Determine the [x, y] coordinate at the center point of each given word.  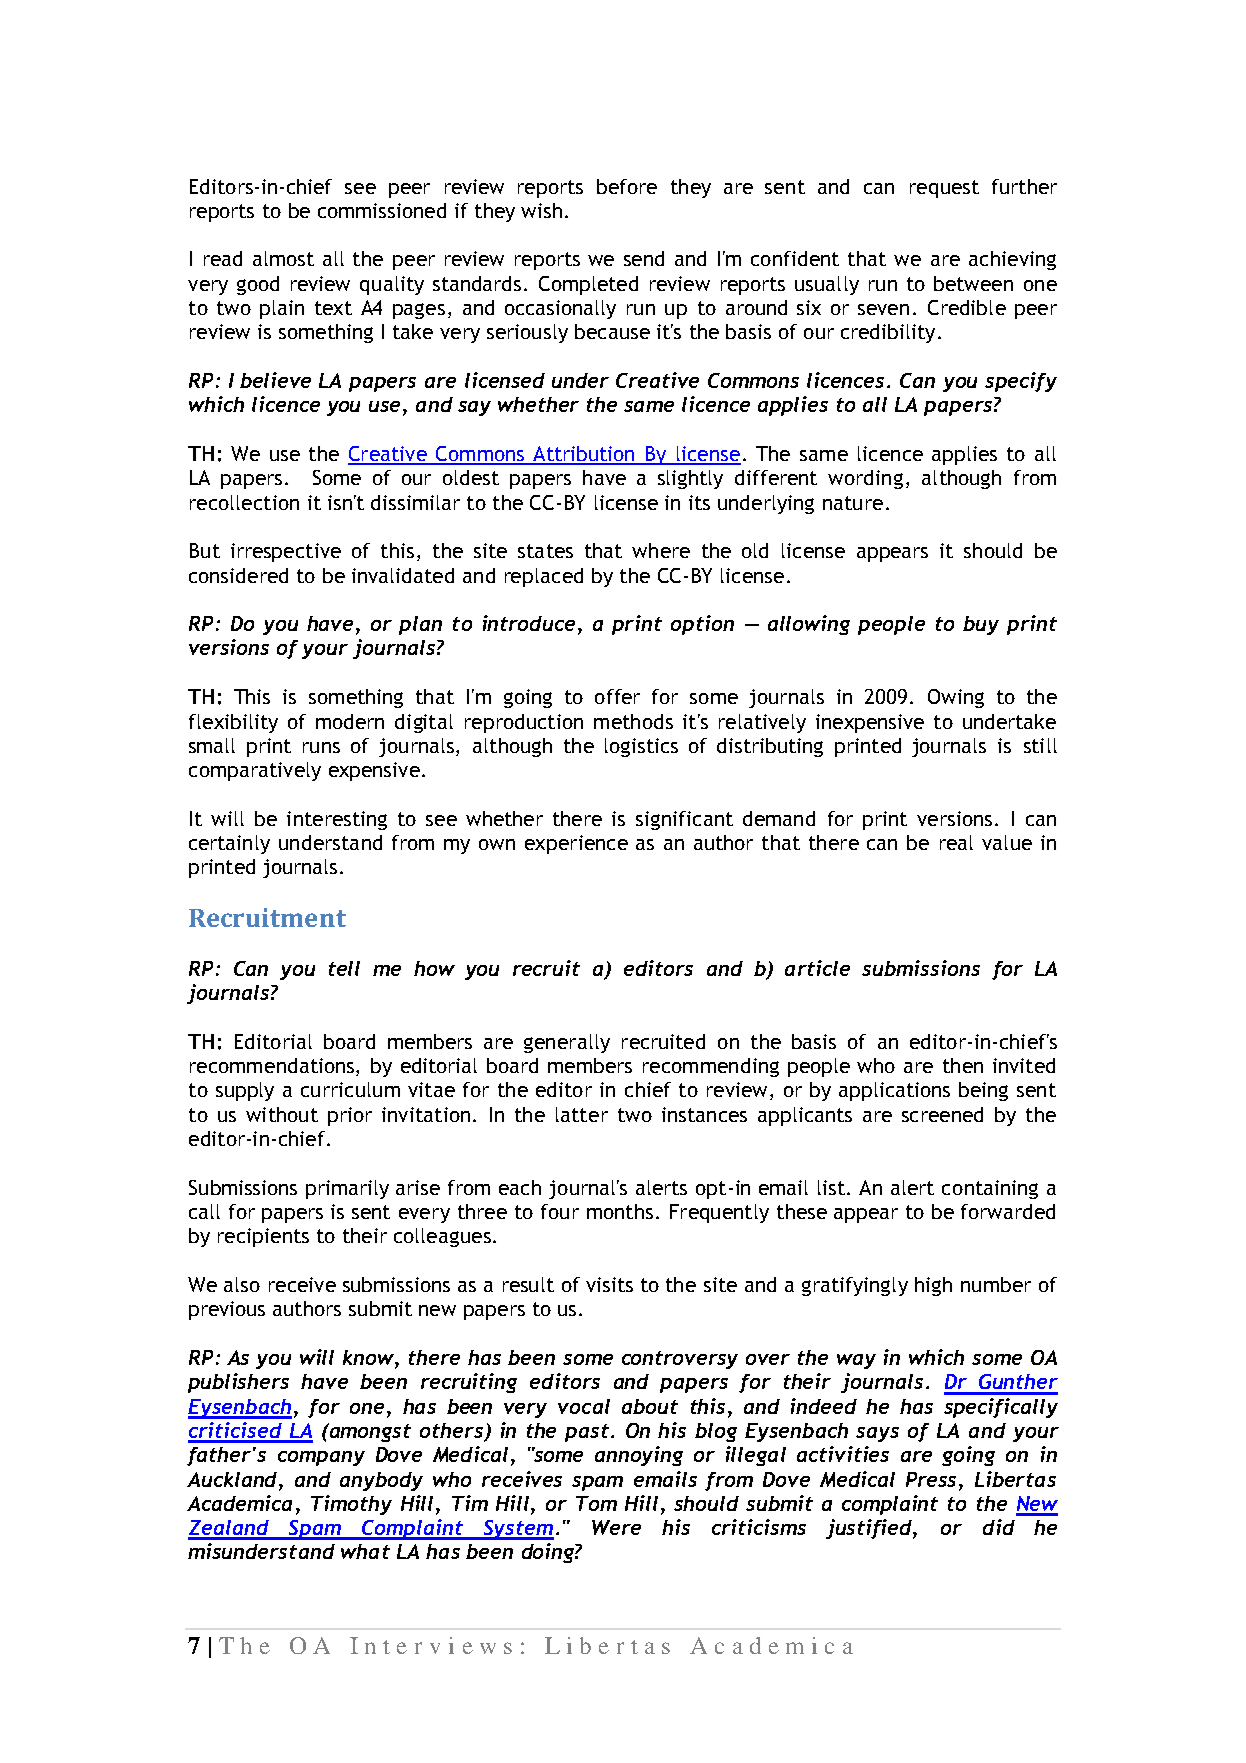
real [956, 842]
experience [576, 844]
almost [283, 258]
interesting [337, 820]
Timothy [351, 1505]
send [644, 258]
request [944, 189]
